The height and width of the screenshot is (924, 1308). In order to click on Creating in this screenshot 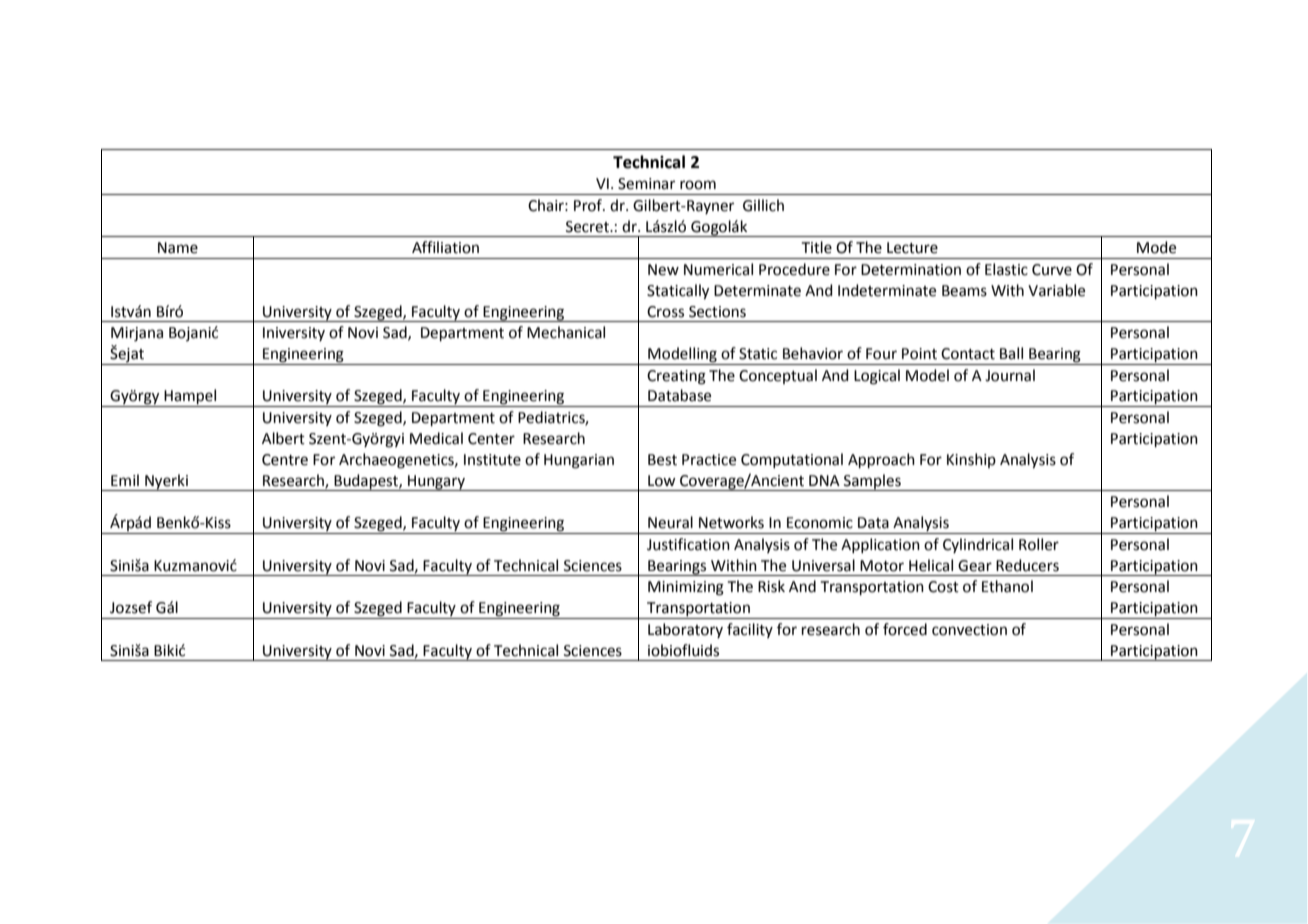, I will do `click(676, 377)`.
